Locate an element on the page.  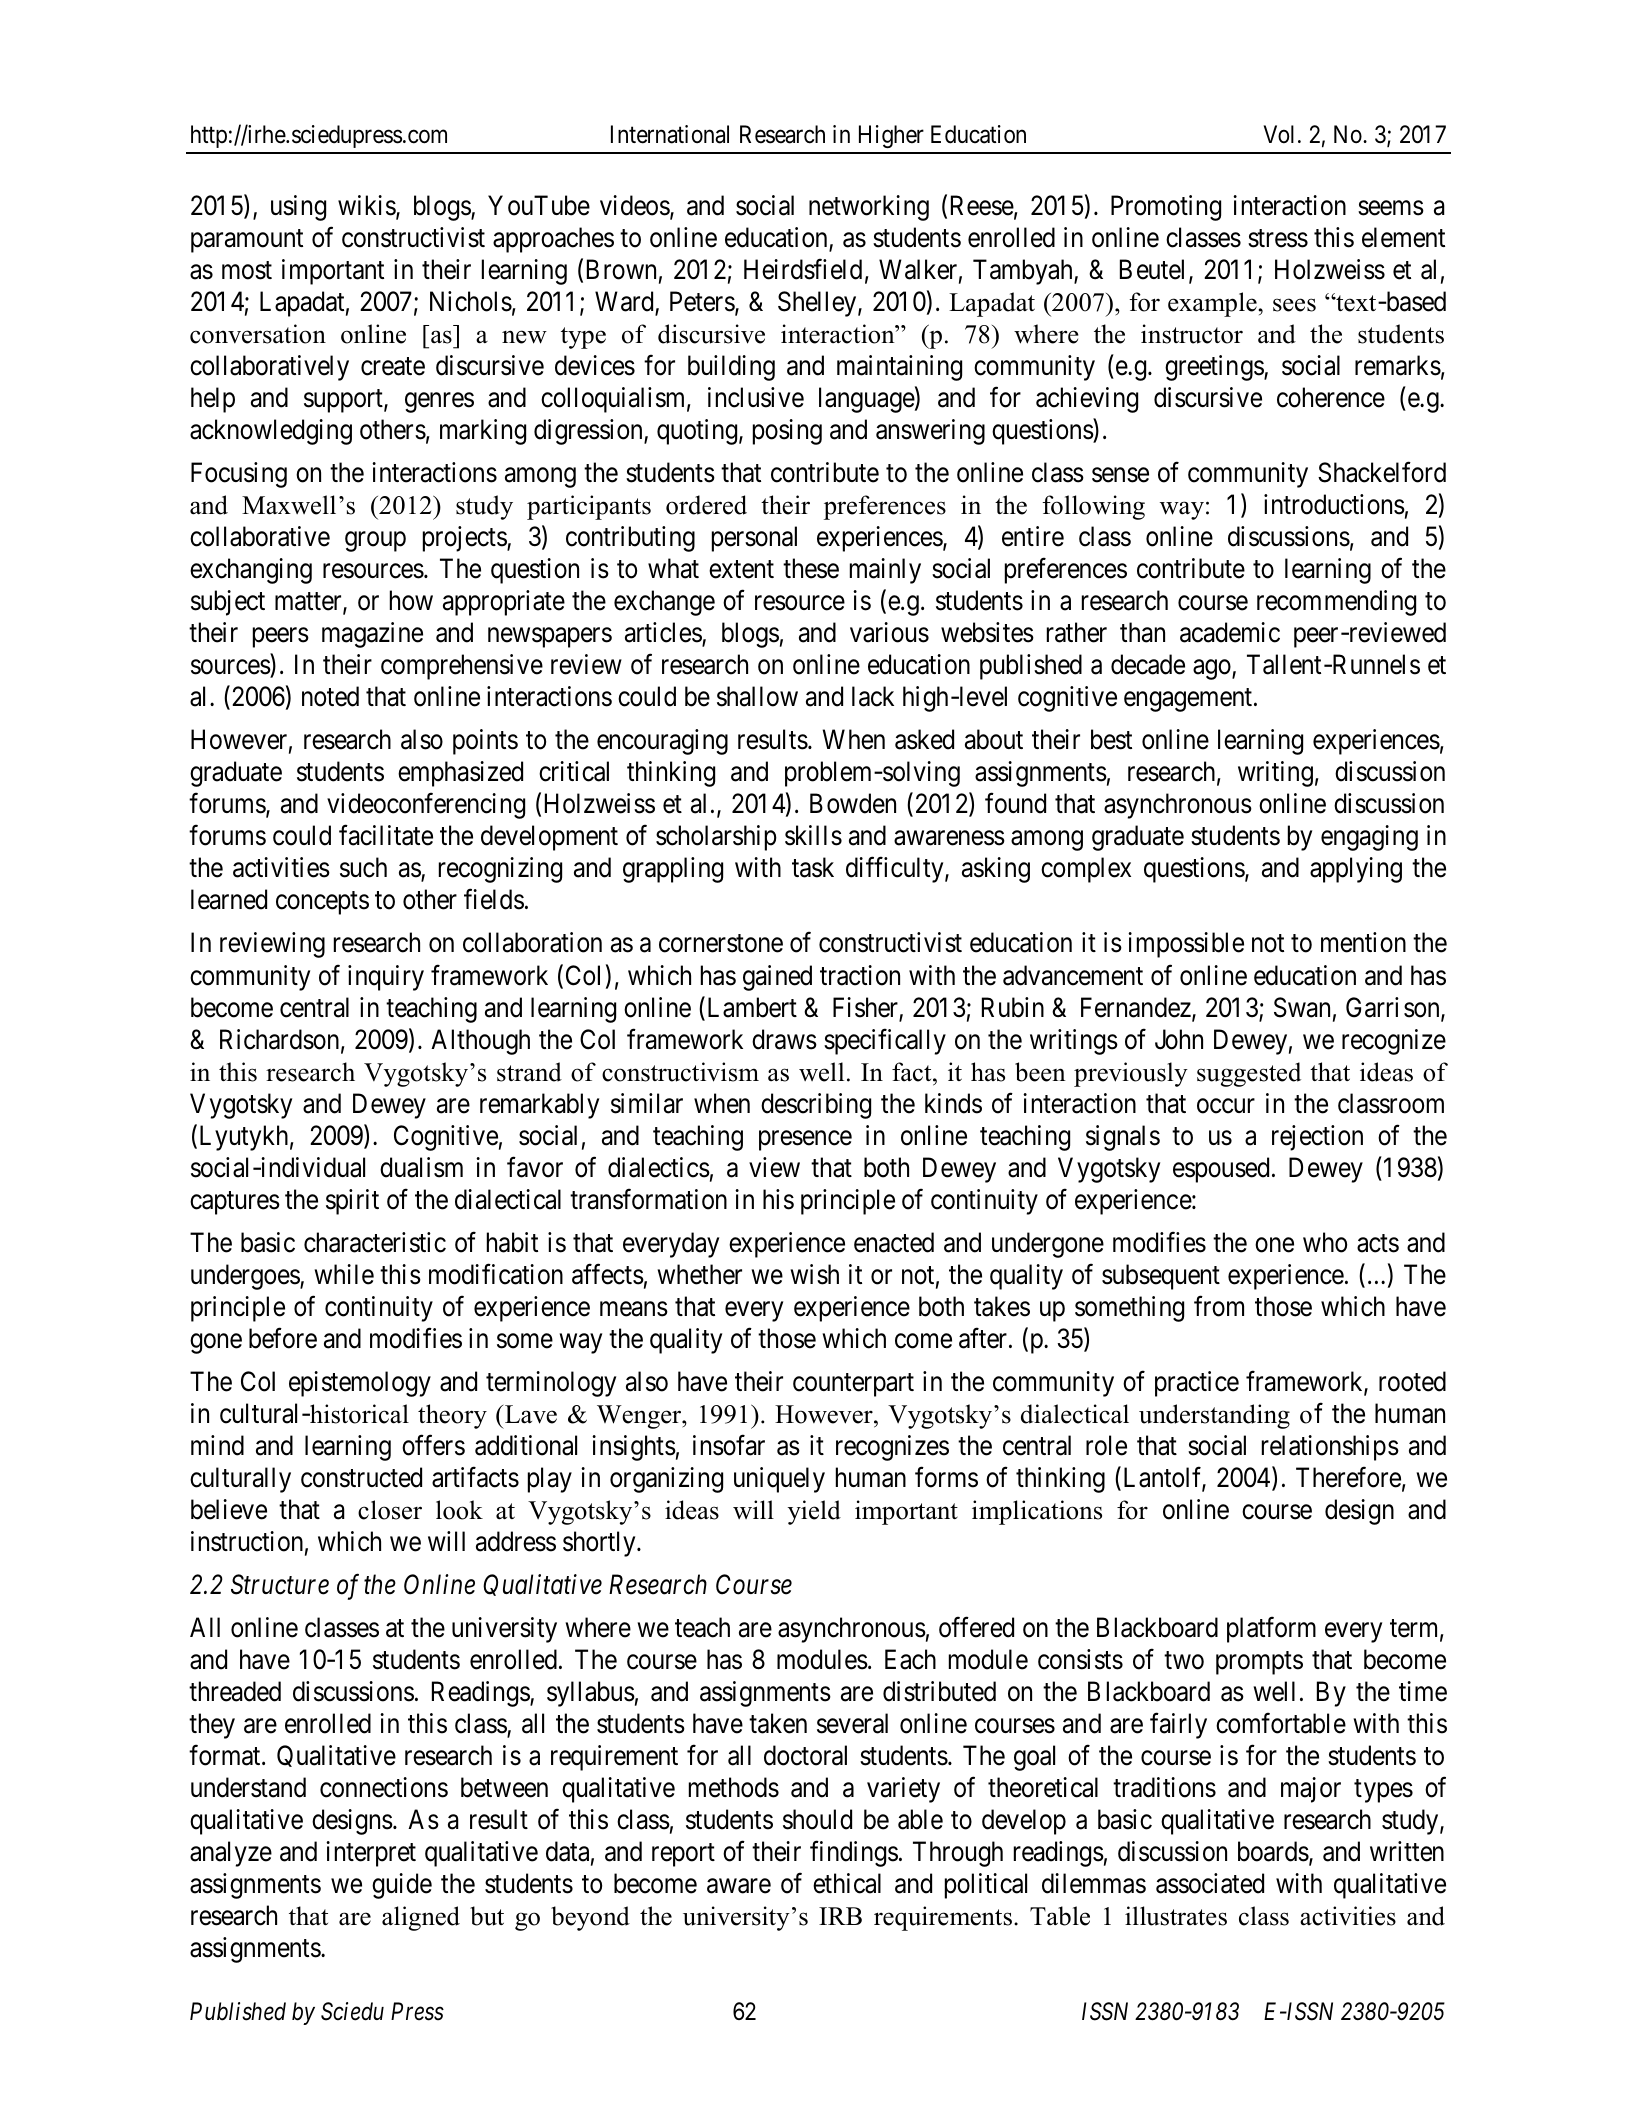
inquiry is located at coordinates (386, 978).
